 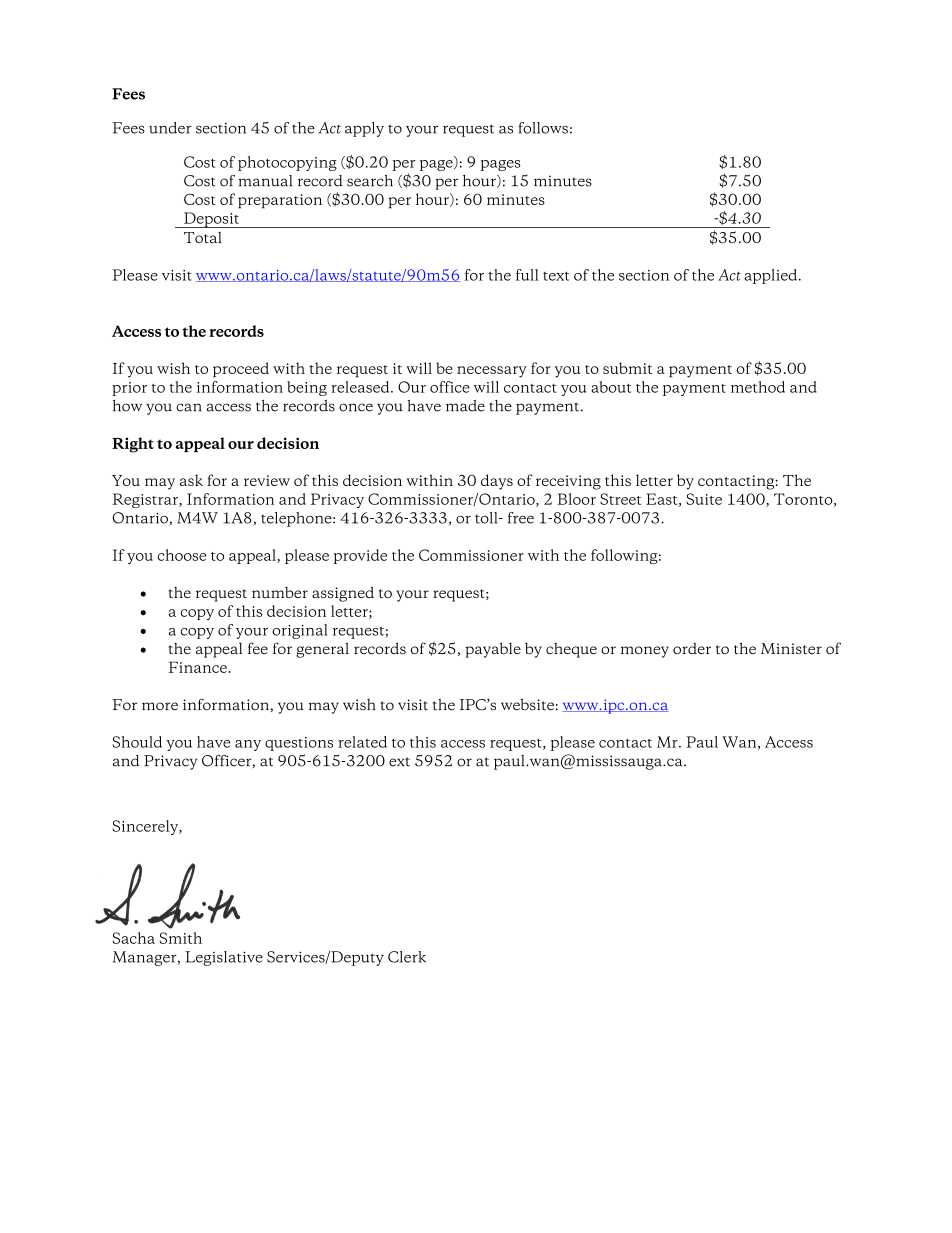 What do you see at coordinates (692, 648) in the screenshot?
I see `order` at bounding box center [692, 648].
